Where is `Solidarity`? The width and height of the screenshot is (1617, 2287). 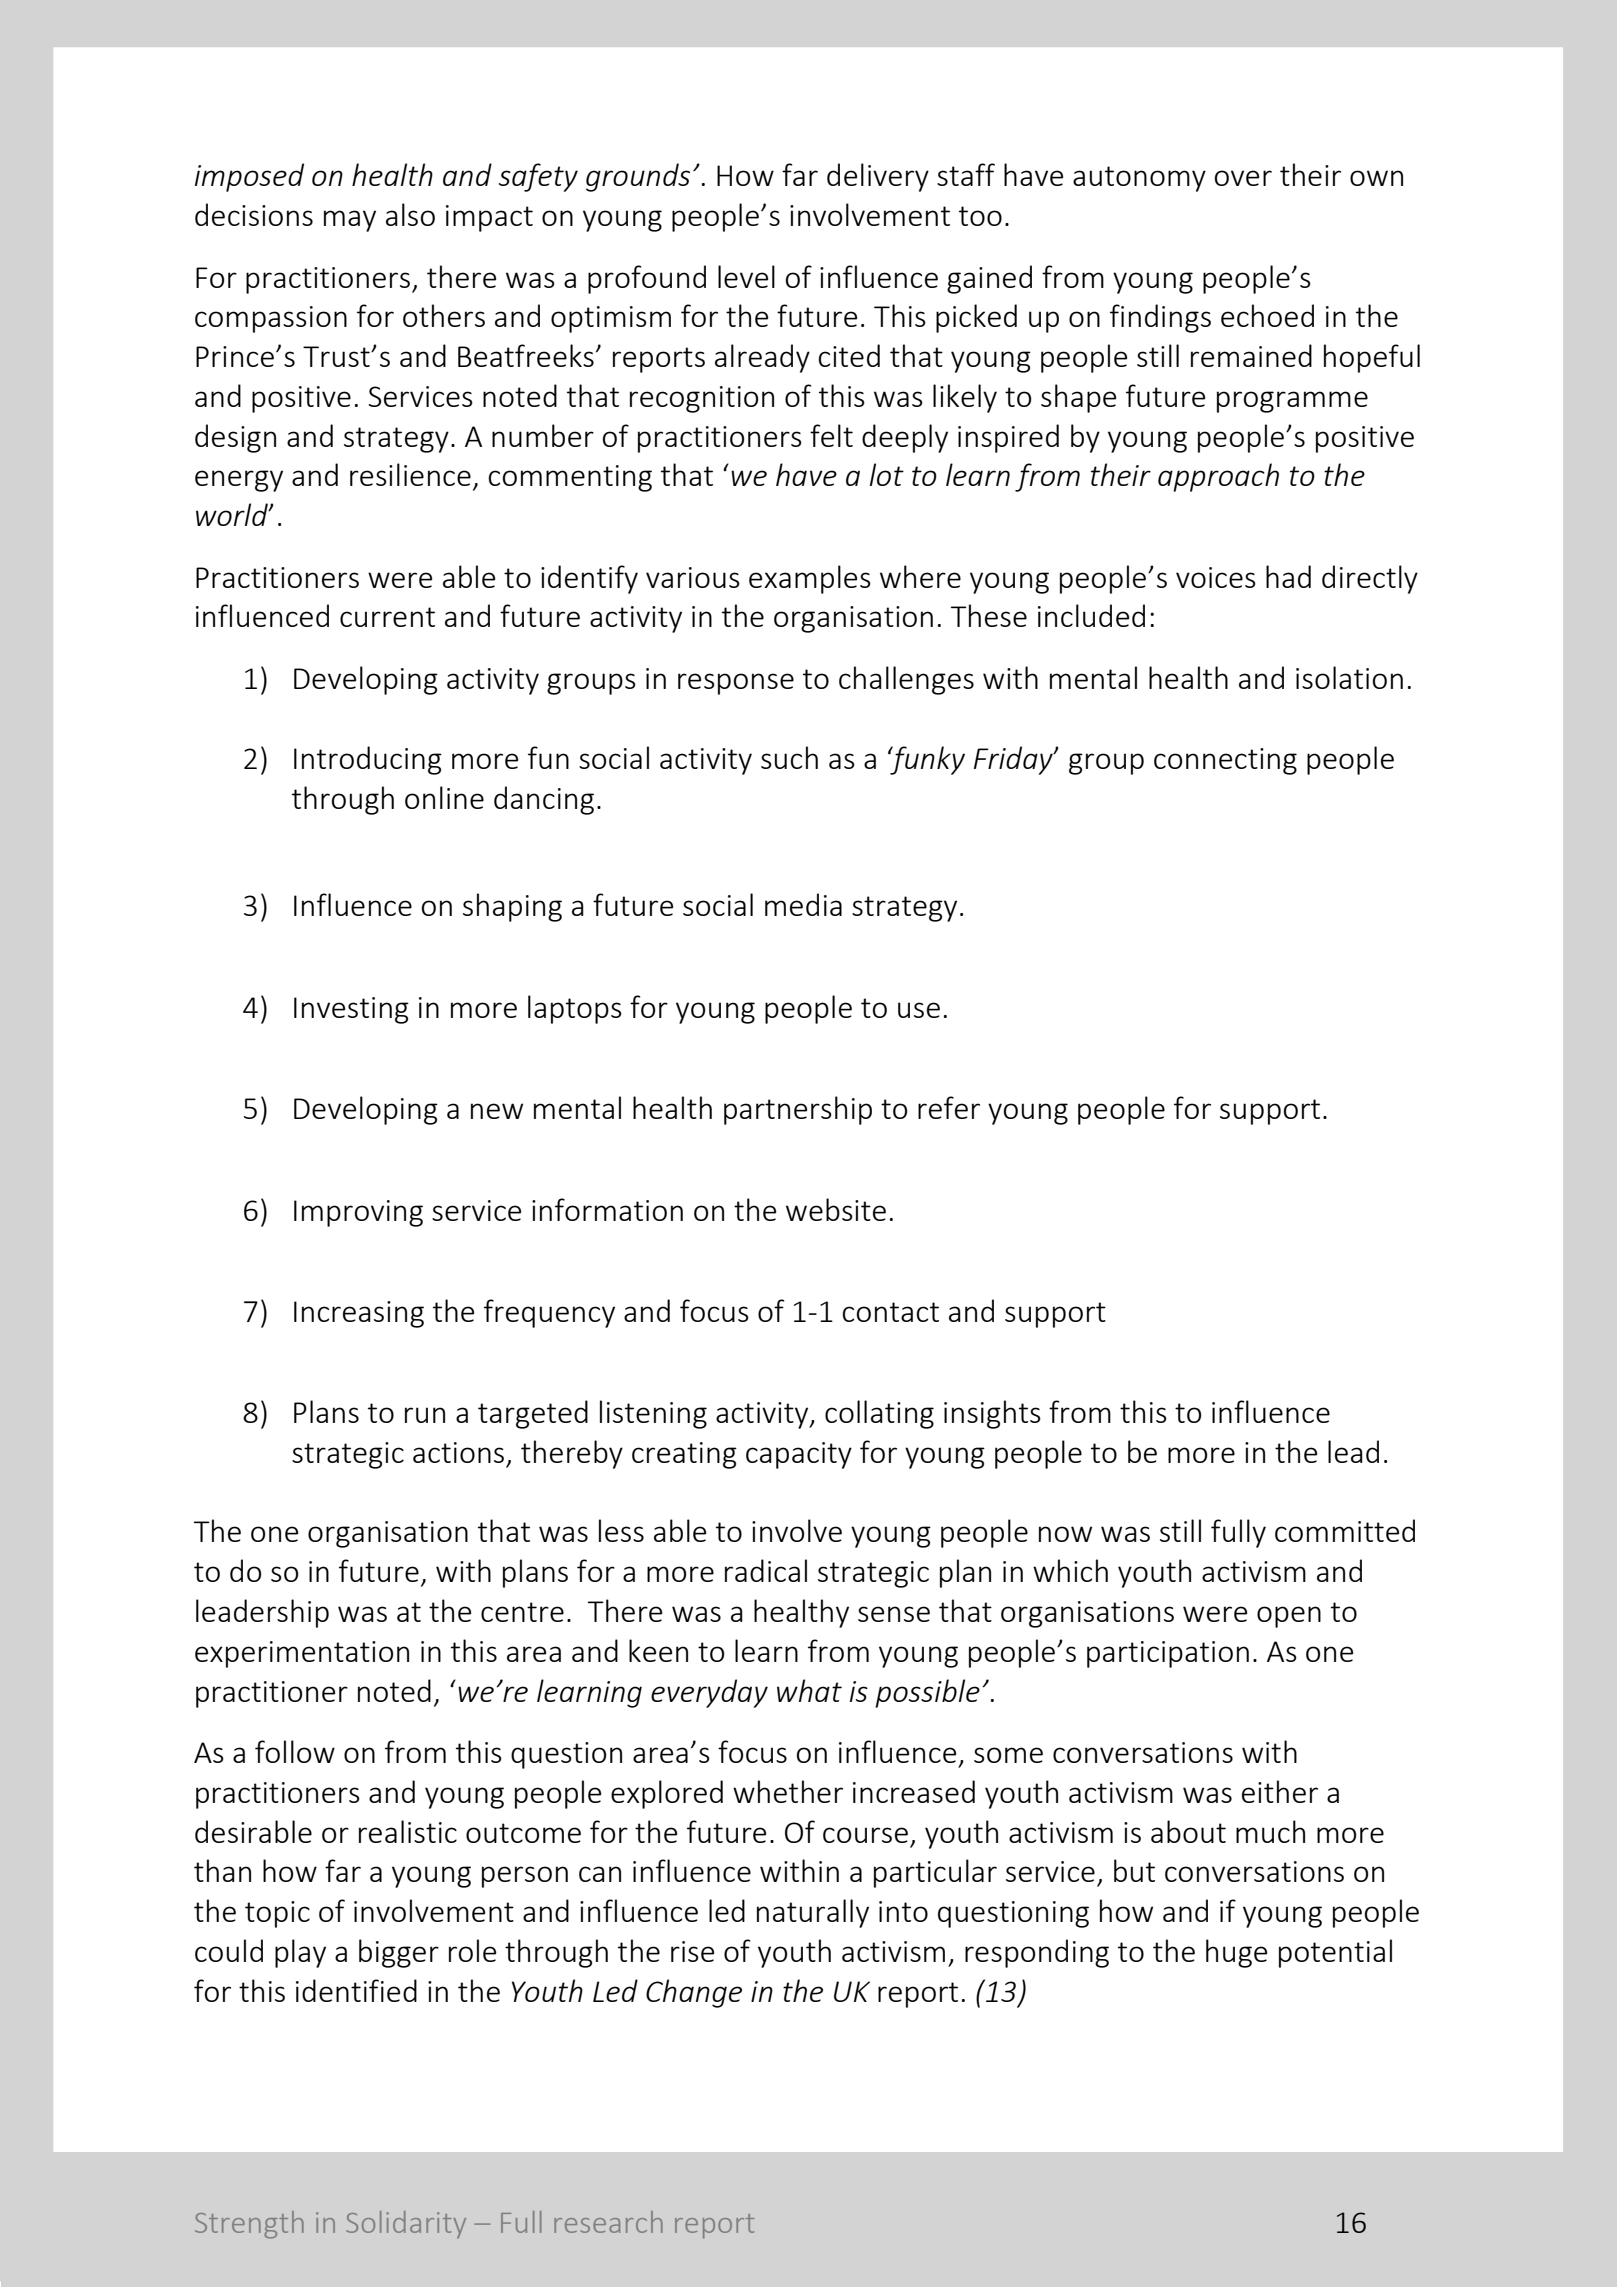
Solidarity is located at coordinates (406, 2224).
